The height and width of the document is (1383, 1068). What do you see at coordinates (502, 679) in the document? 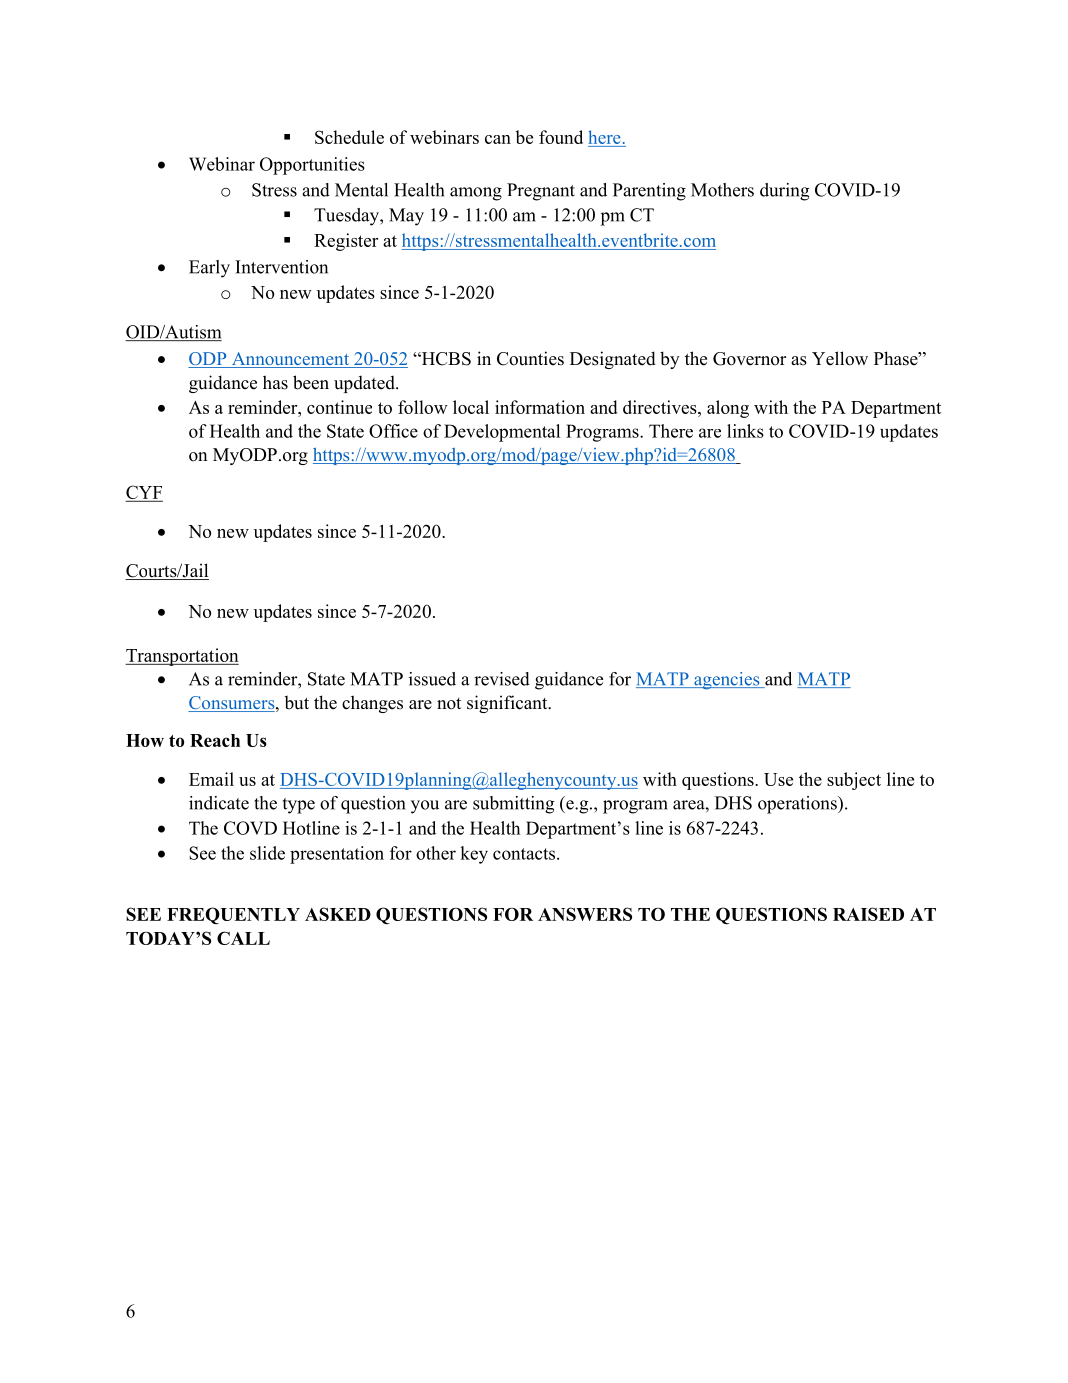
I see `revised` at bounding box center [502, 679].
